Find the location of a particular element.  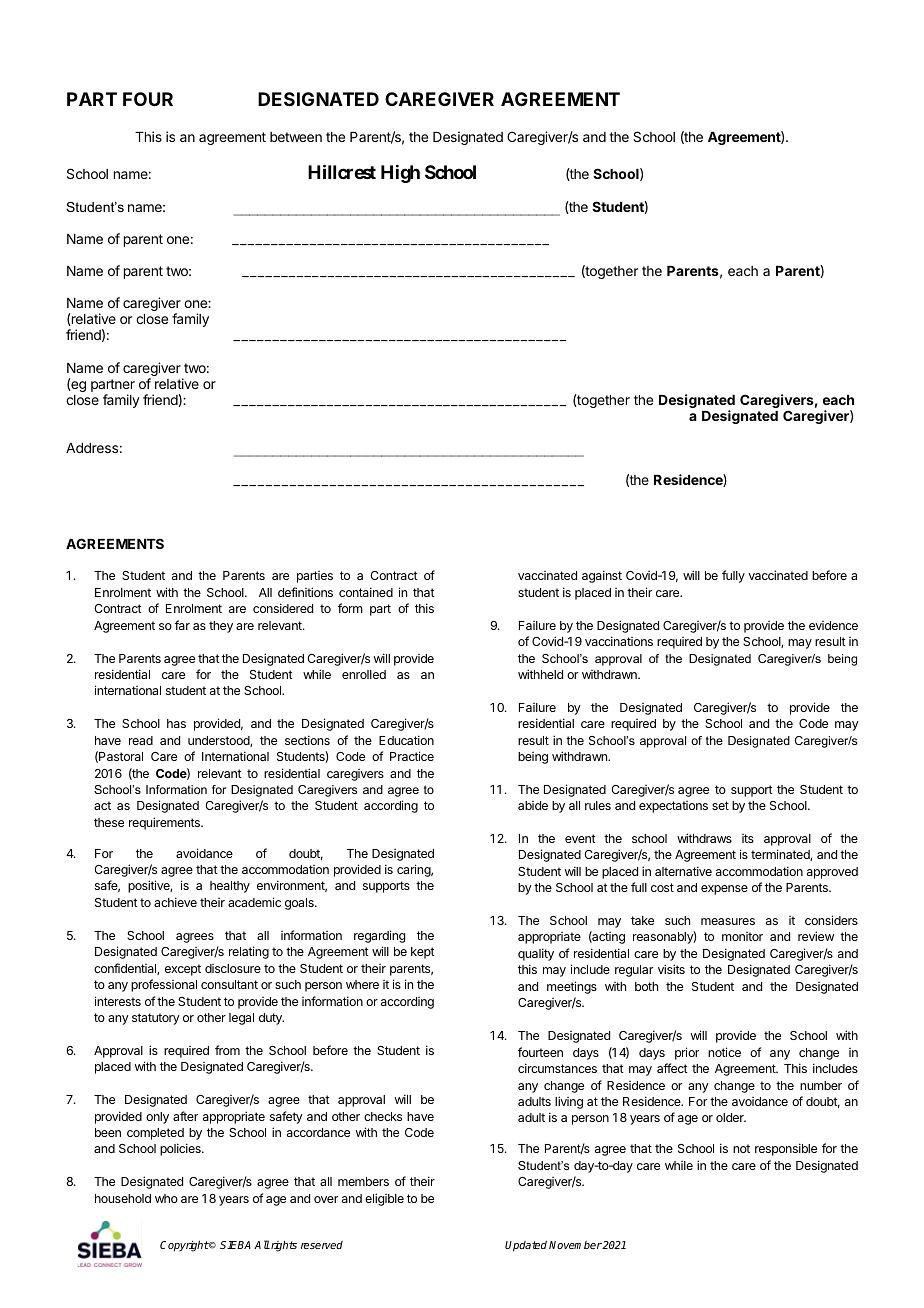

kept is located at coordinates (423, 953).
